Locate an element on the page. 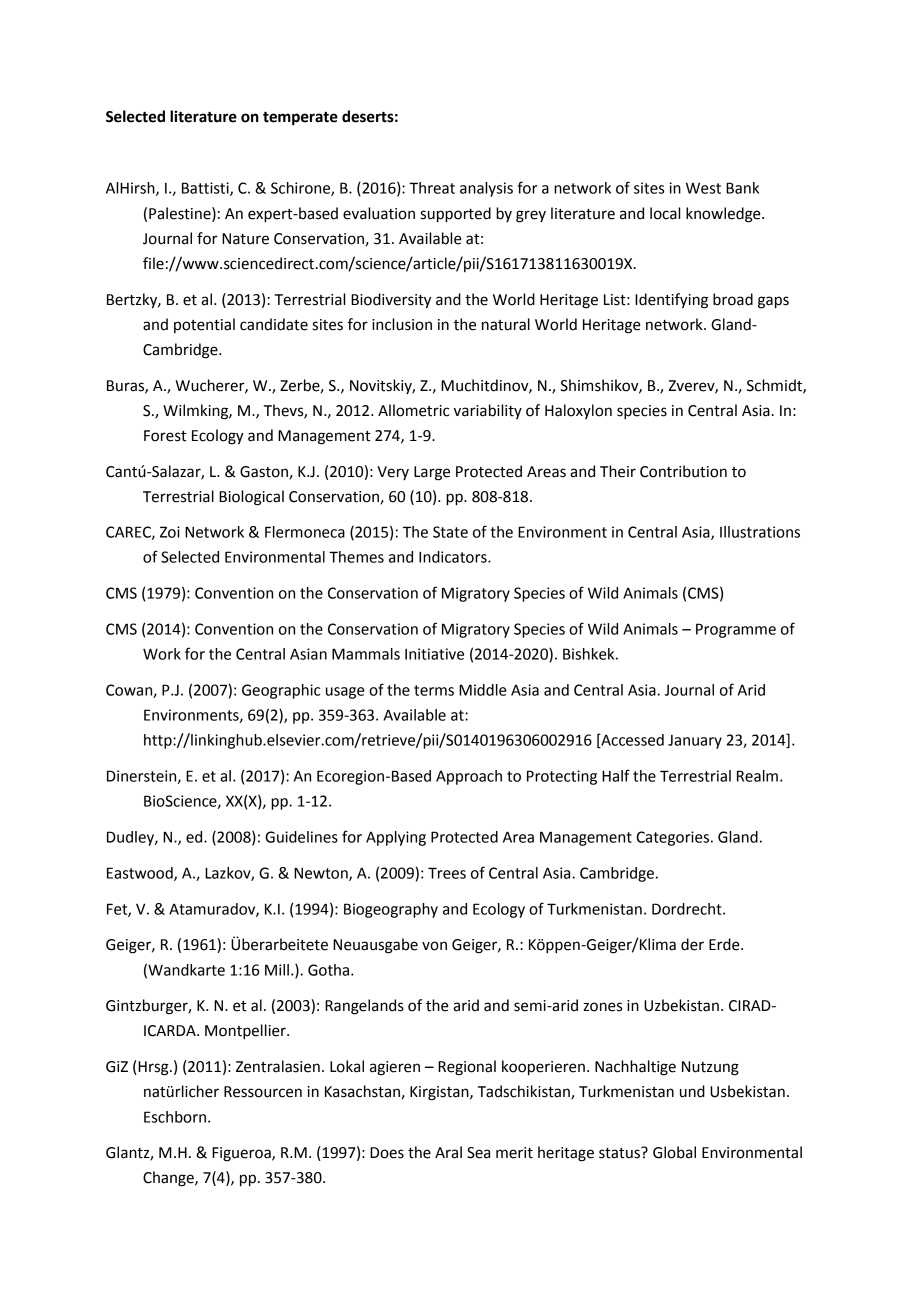 Image resolution: width=924 pixels, height=1308 pixels. Geographic is located at coordinates (281, 691).
